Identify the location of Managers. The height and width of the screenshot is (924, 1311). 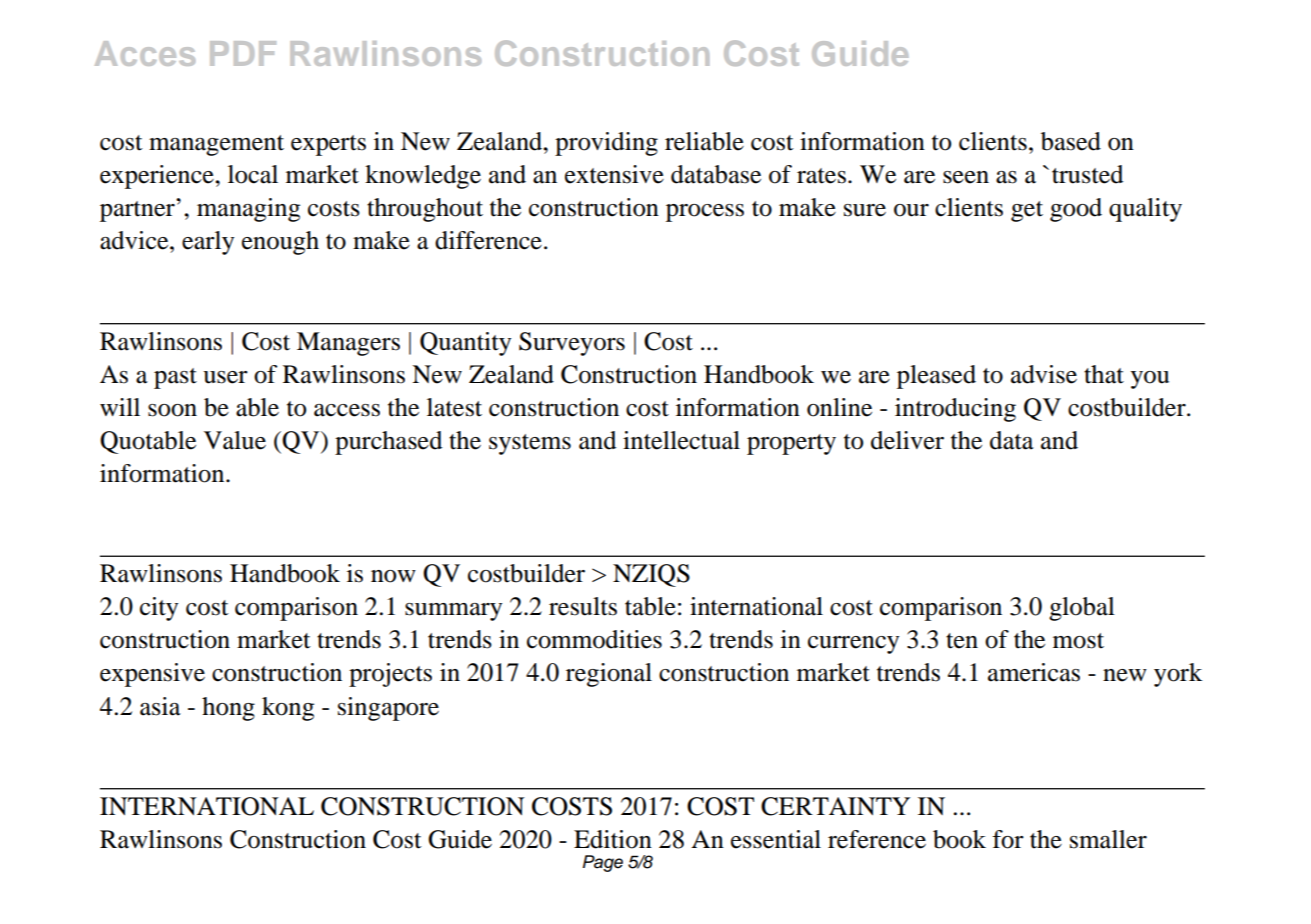
(348, 344).
